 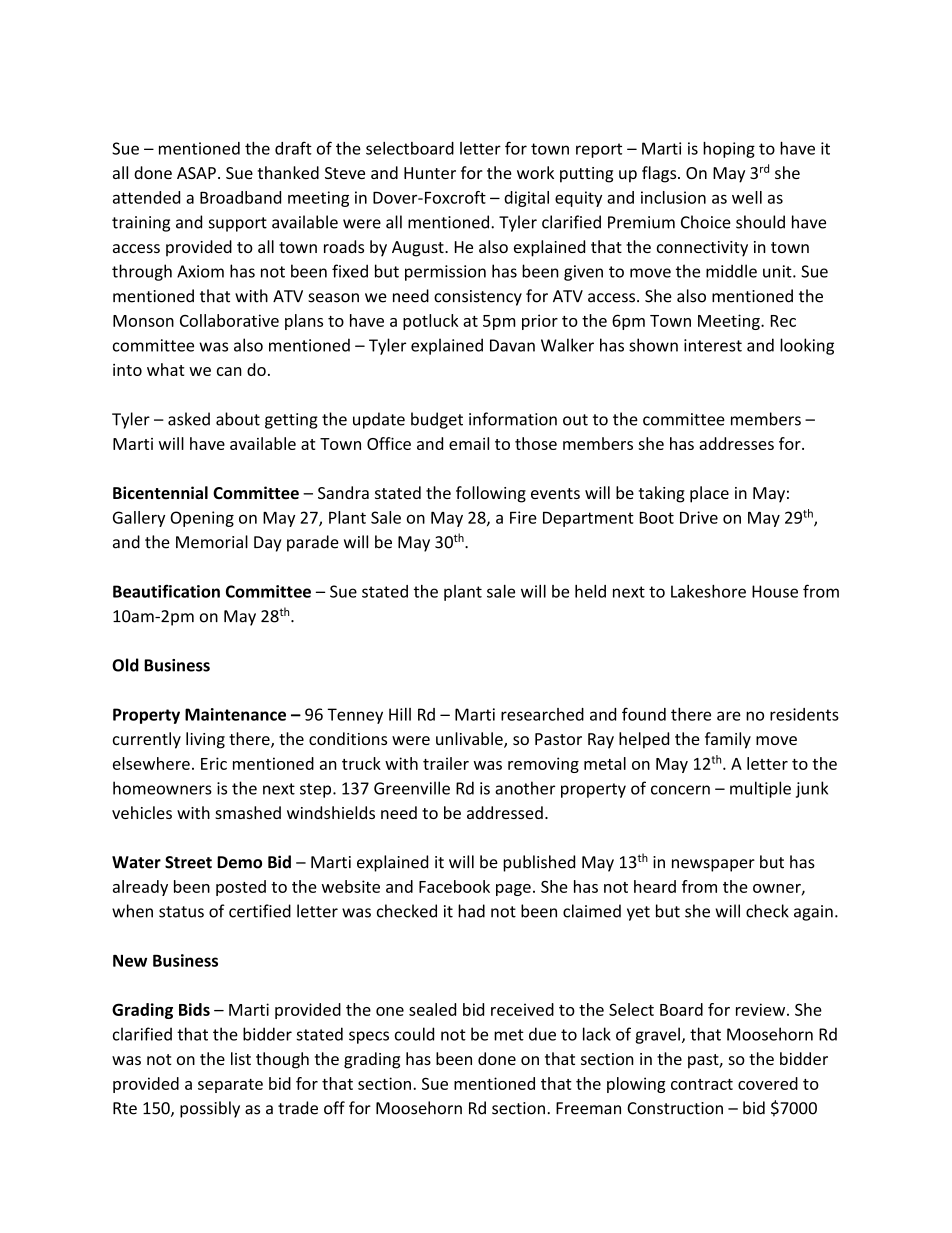 What do you see at coordinates (446, 763) in the image?
I see `trailer` at bounding box center [446, 763].
